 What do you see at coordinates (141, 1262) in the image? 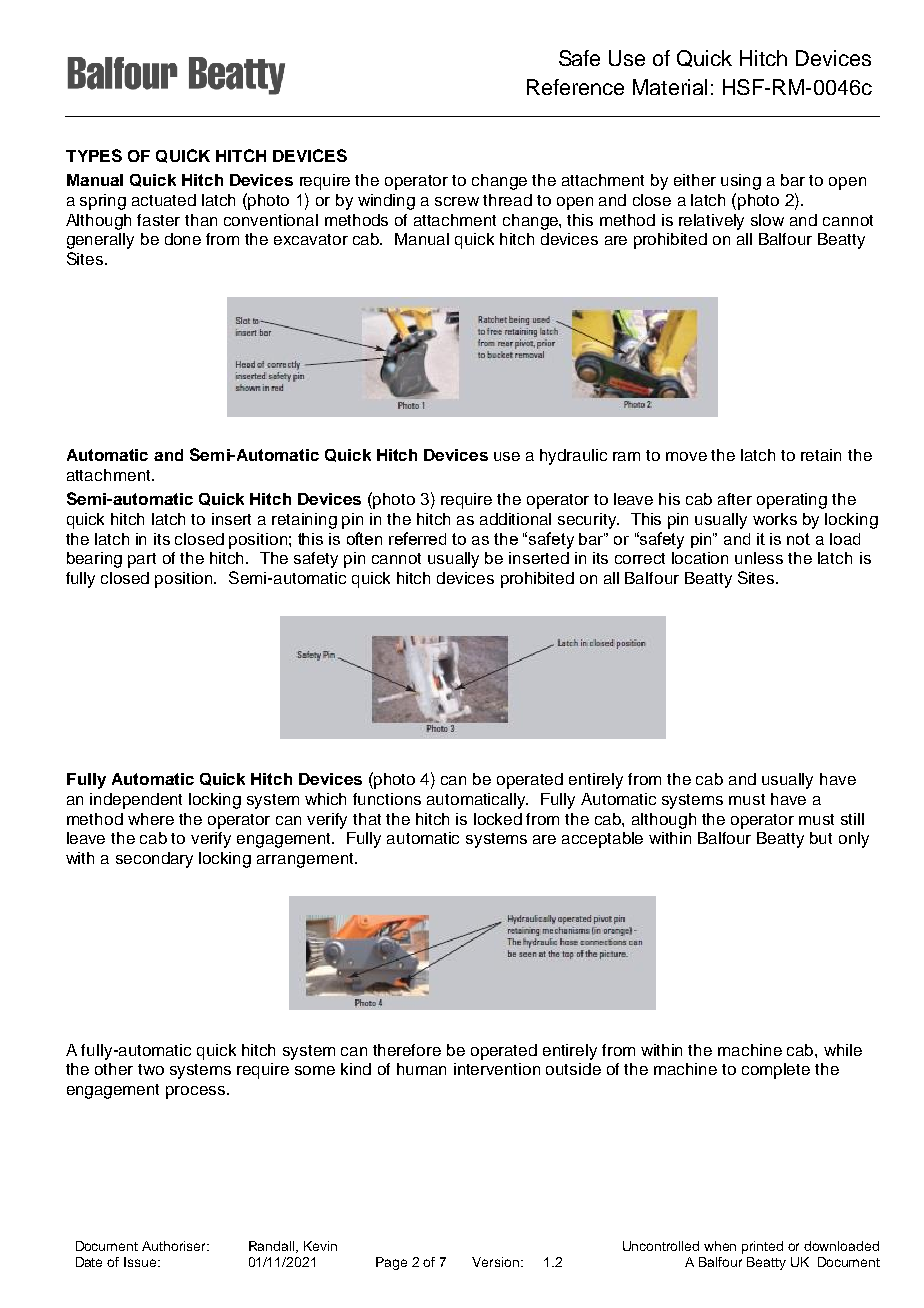
I see `Issue` at bounding box center [141, 1262].
